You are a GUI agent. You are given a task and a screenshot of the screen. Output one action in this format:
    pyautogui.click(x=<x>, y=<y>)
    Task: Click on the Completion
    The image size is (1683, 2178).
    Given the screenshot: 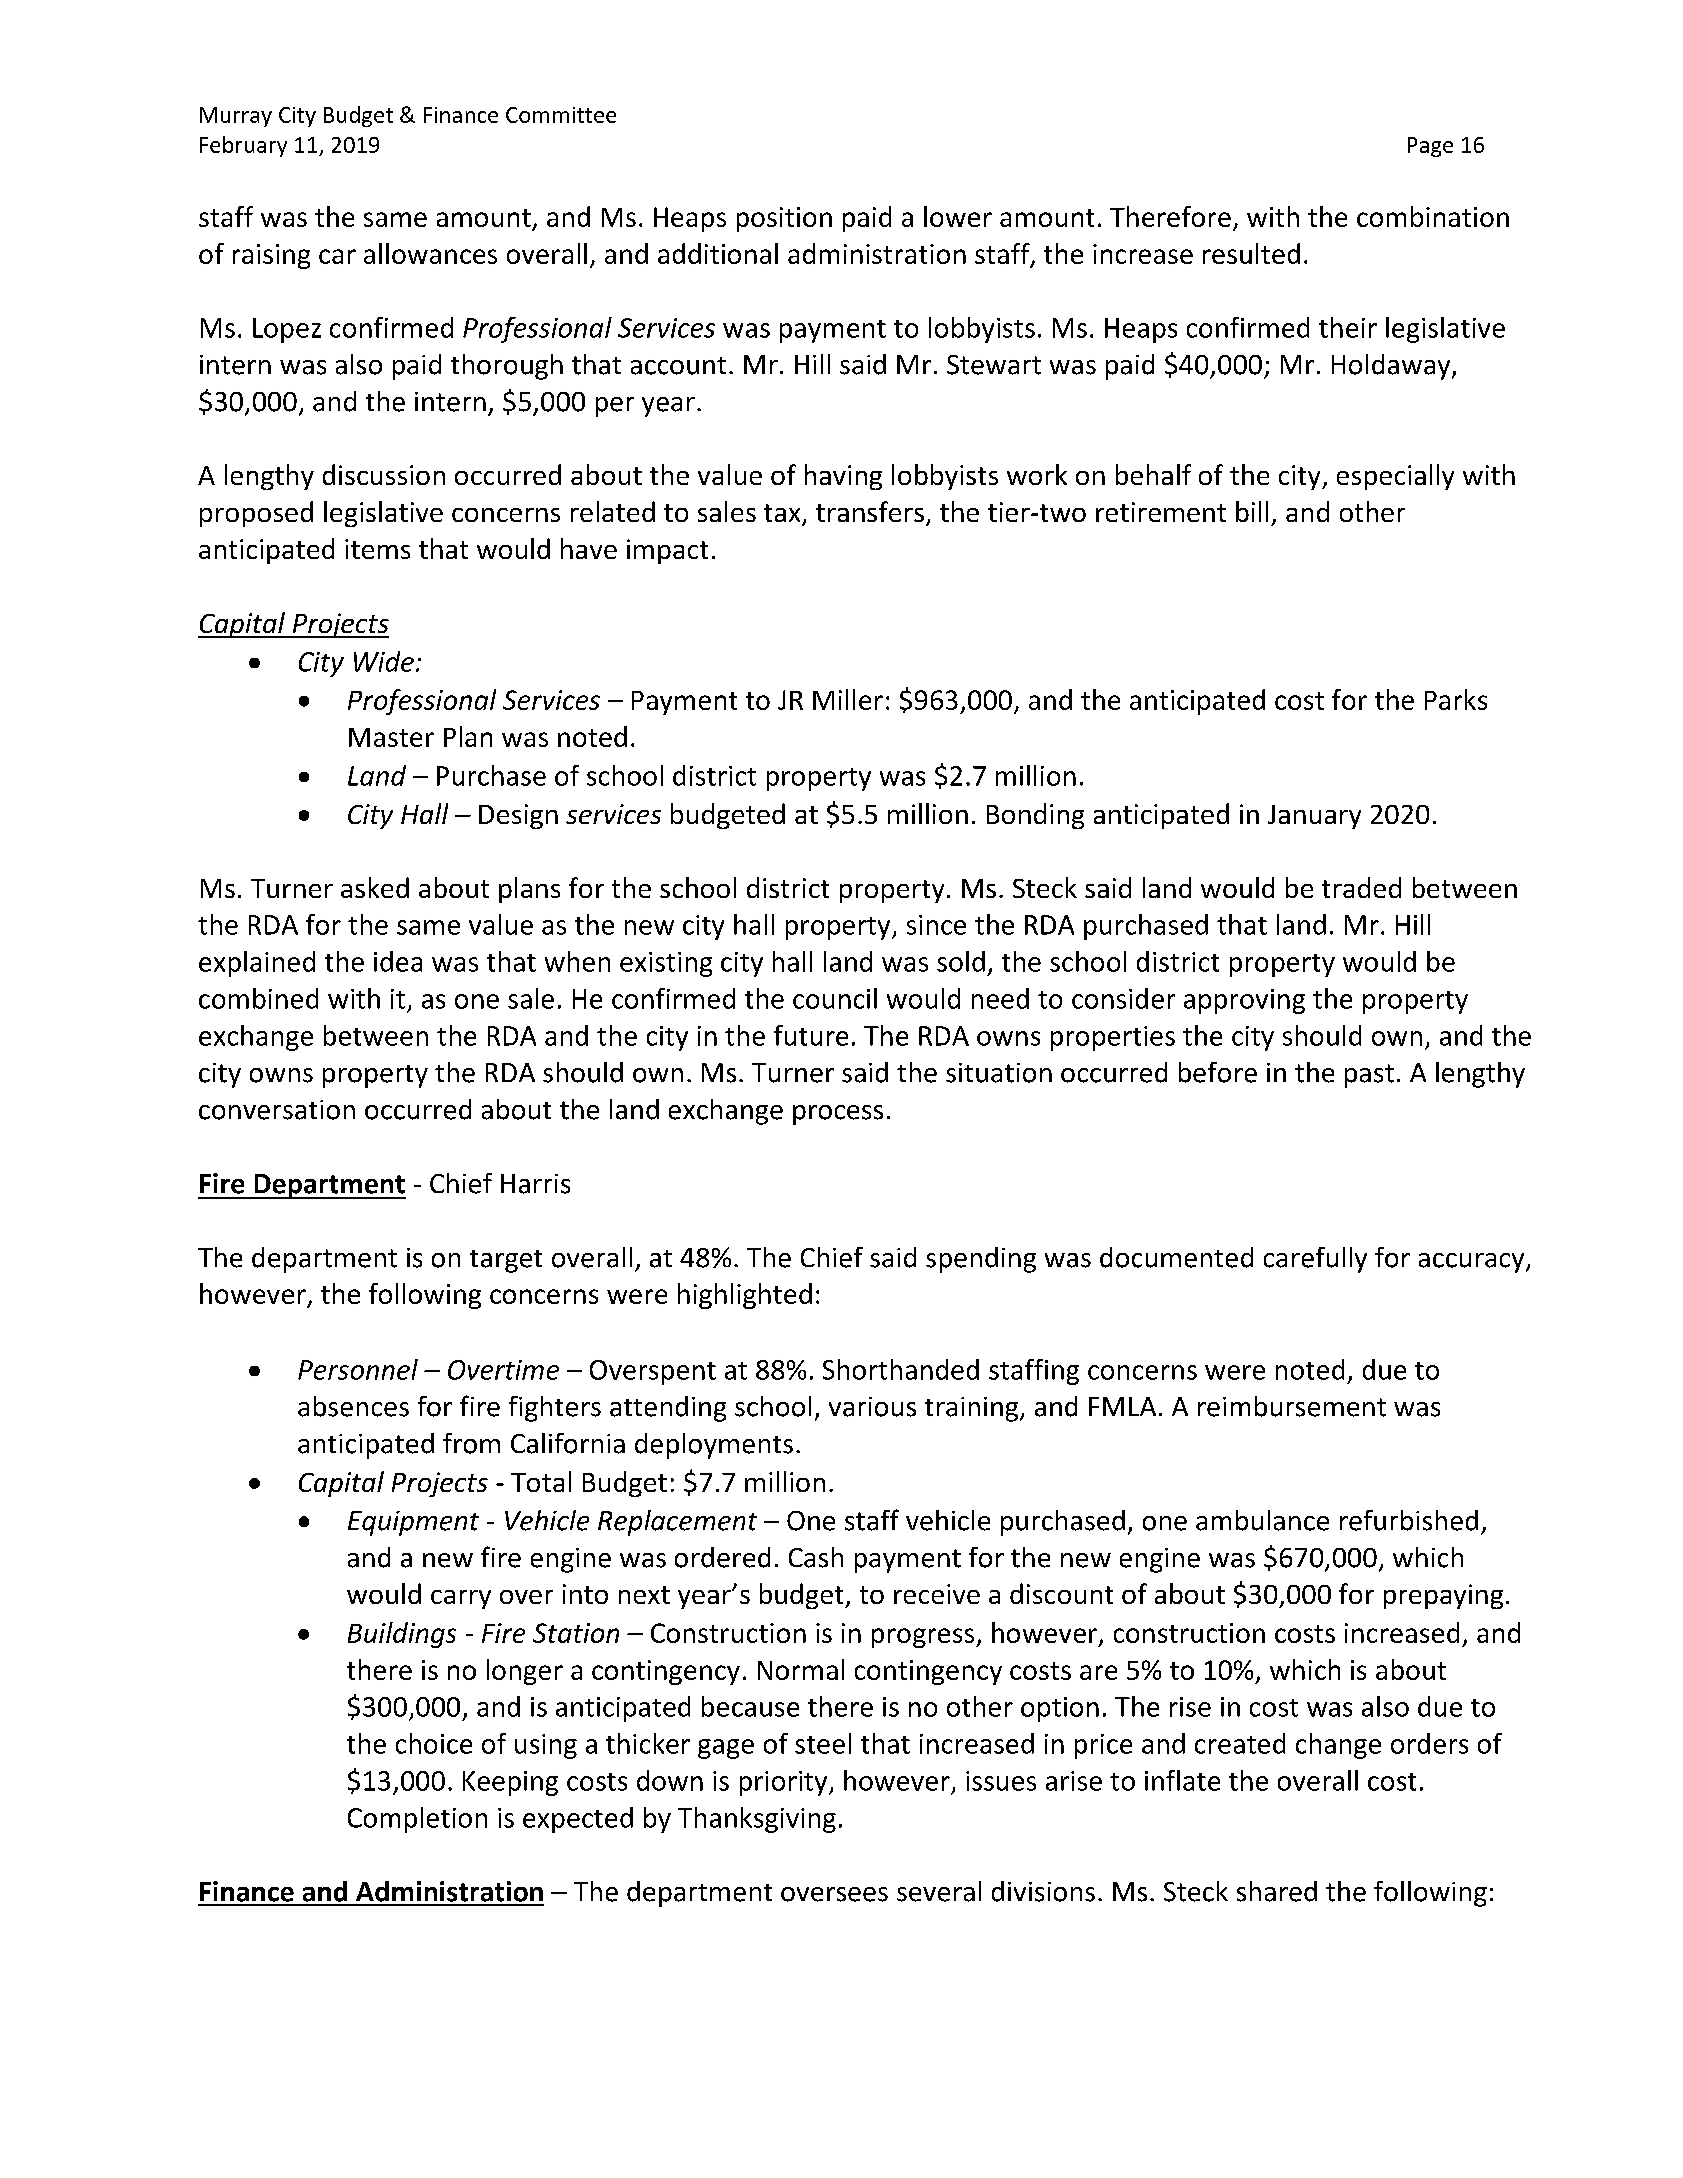 What is the action you would take?
    pyautogui.click(x=417, y=1820)
